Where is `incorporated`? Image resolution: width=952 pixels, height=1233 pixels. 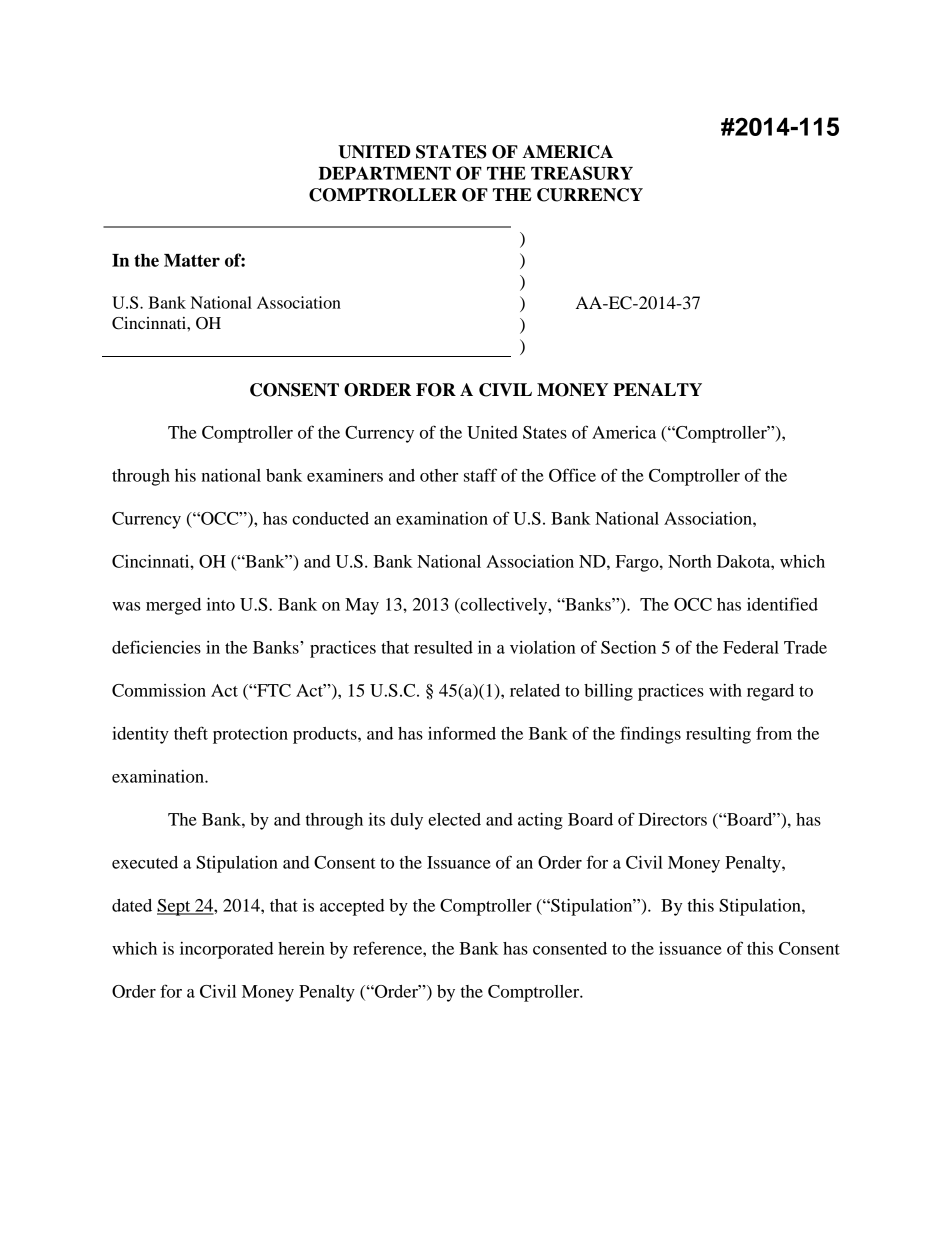
incorporated is located at coordinates (227, 950).
